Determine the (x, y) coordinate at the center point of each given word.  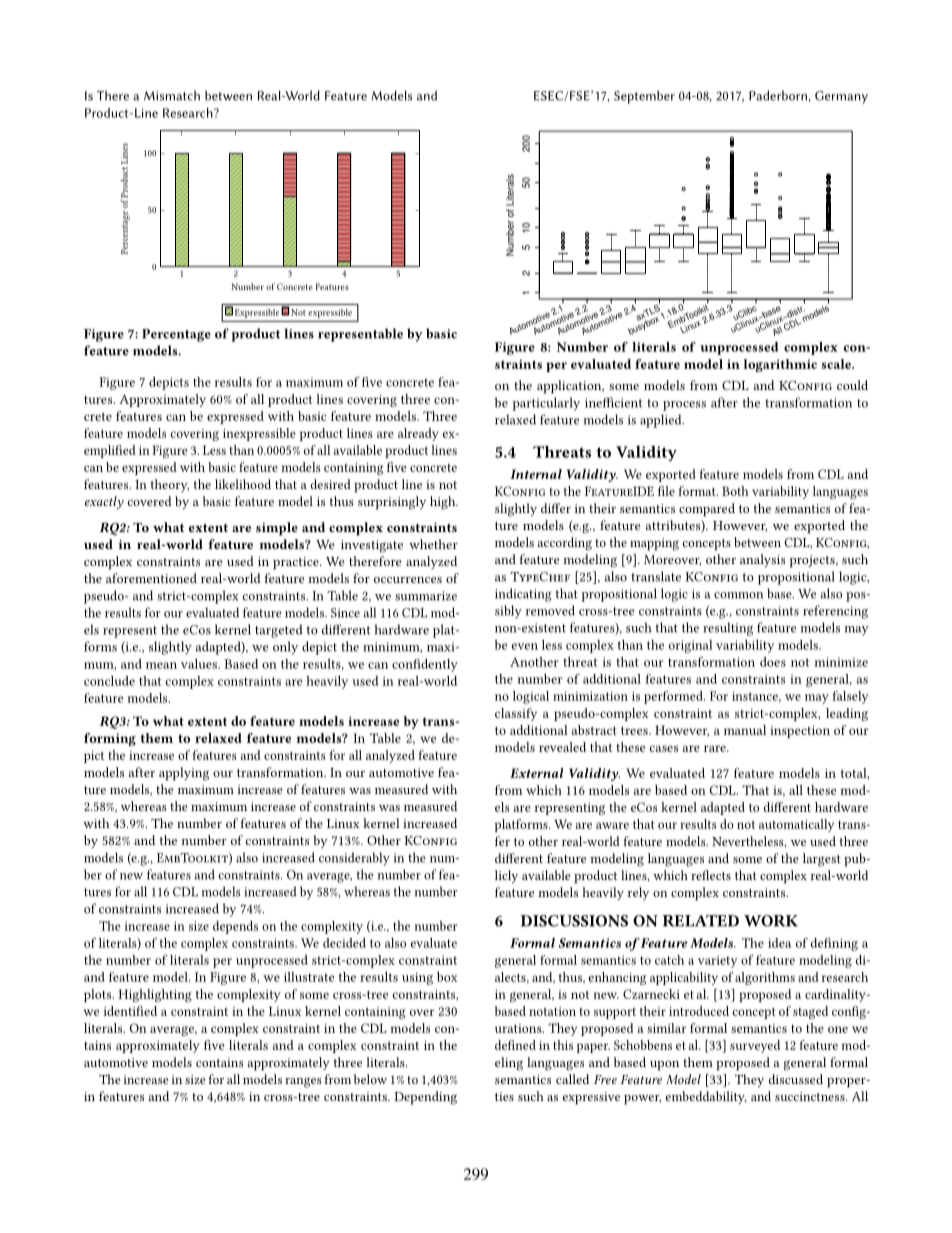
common (738, 595)
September (644, 97)
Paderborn (779, 95)
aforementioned (151, 578)
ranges (303, 1082)
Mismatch (172, 95)
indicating (523, 595)
